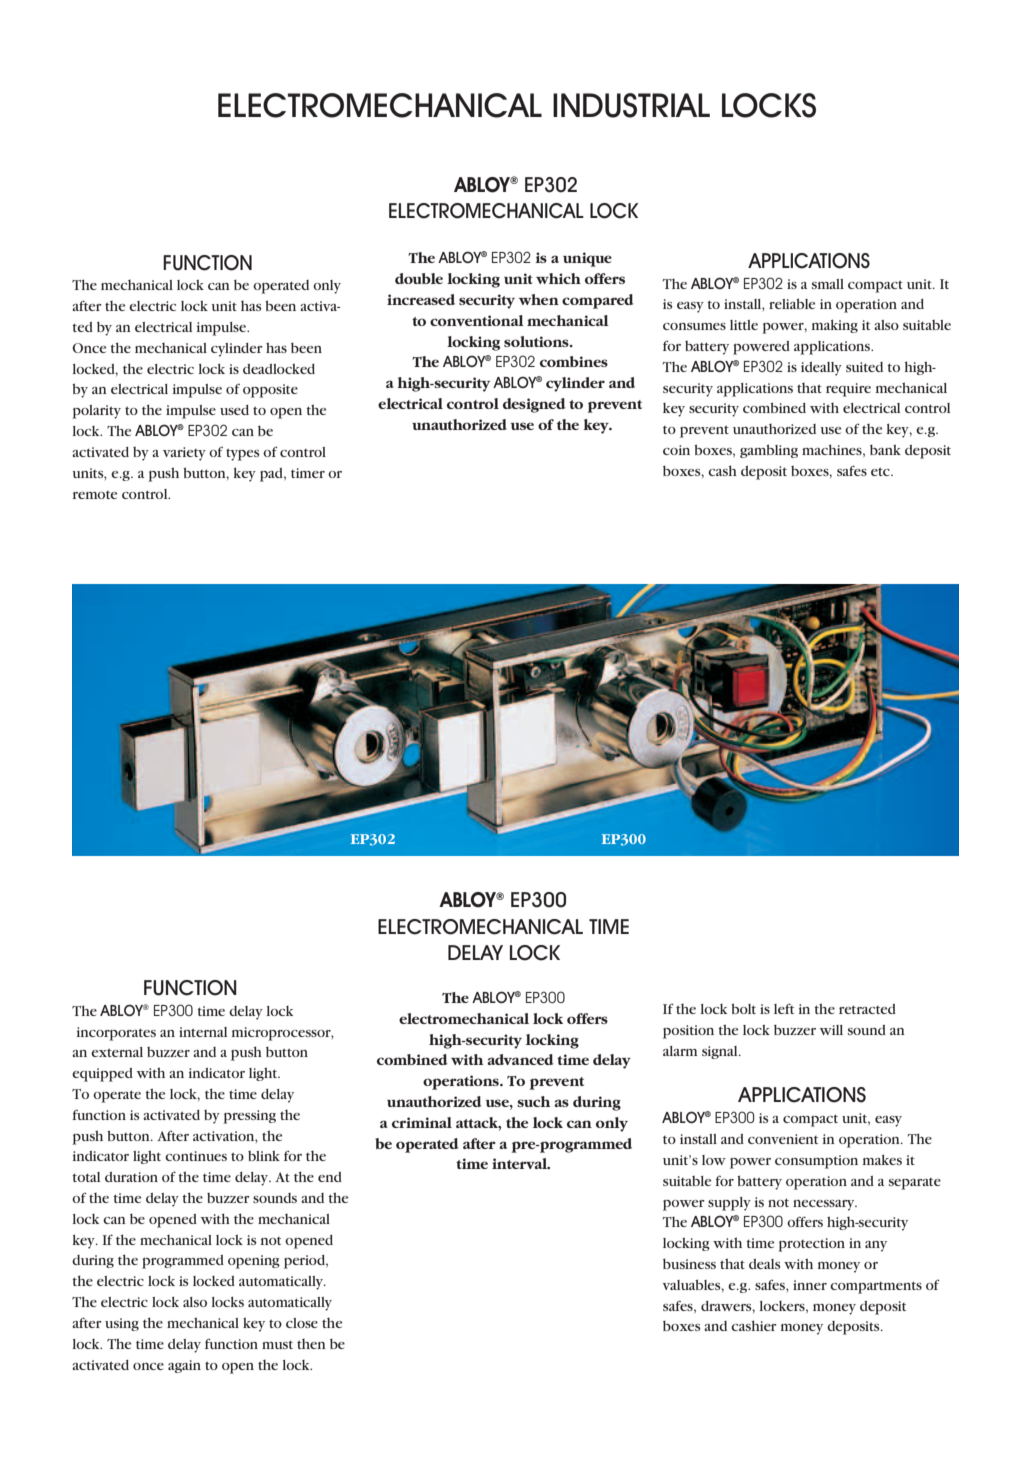 This page has height=1458, width=1032. I want to click on small, so click(828, 284).
